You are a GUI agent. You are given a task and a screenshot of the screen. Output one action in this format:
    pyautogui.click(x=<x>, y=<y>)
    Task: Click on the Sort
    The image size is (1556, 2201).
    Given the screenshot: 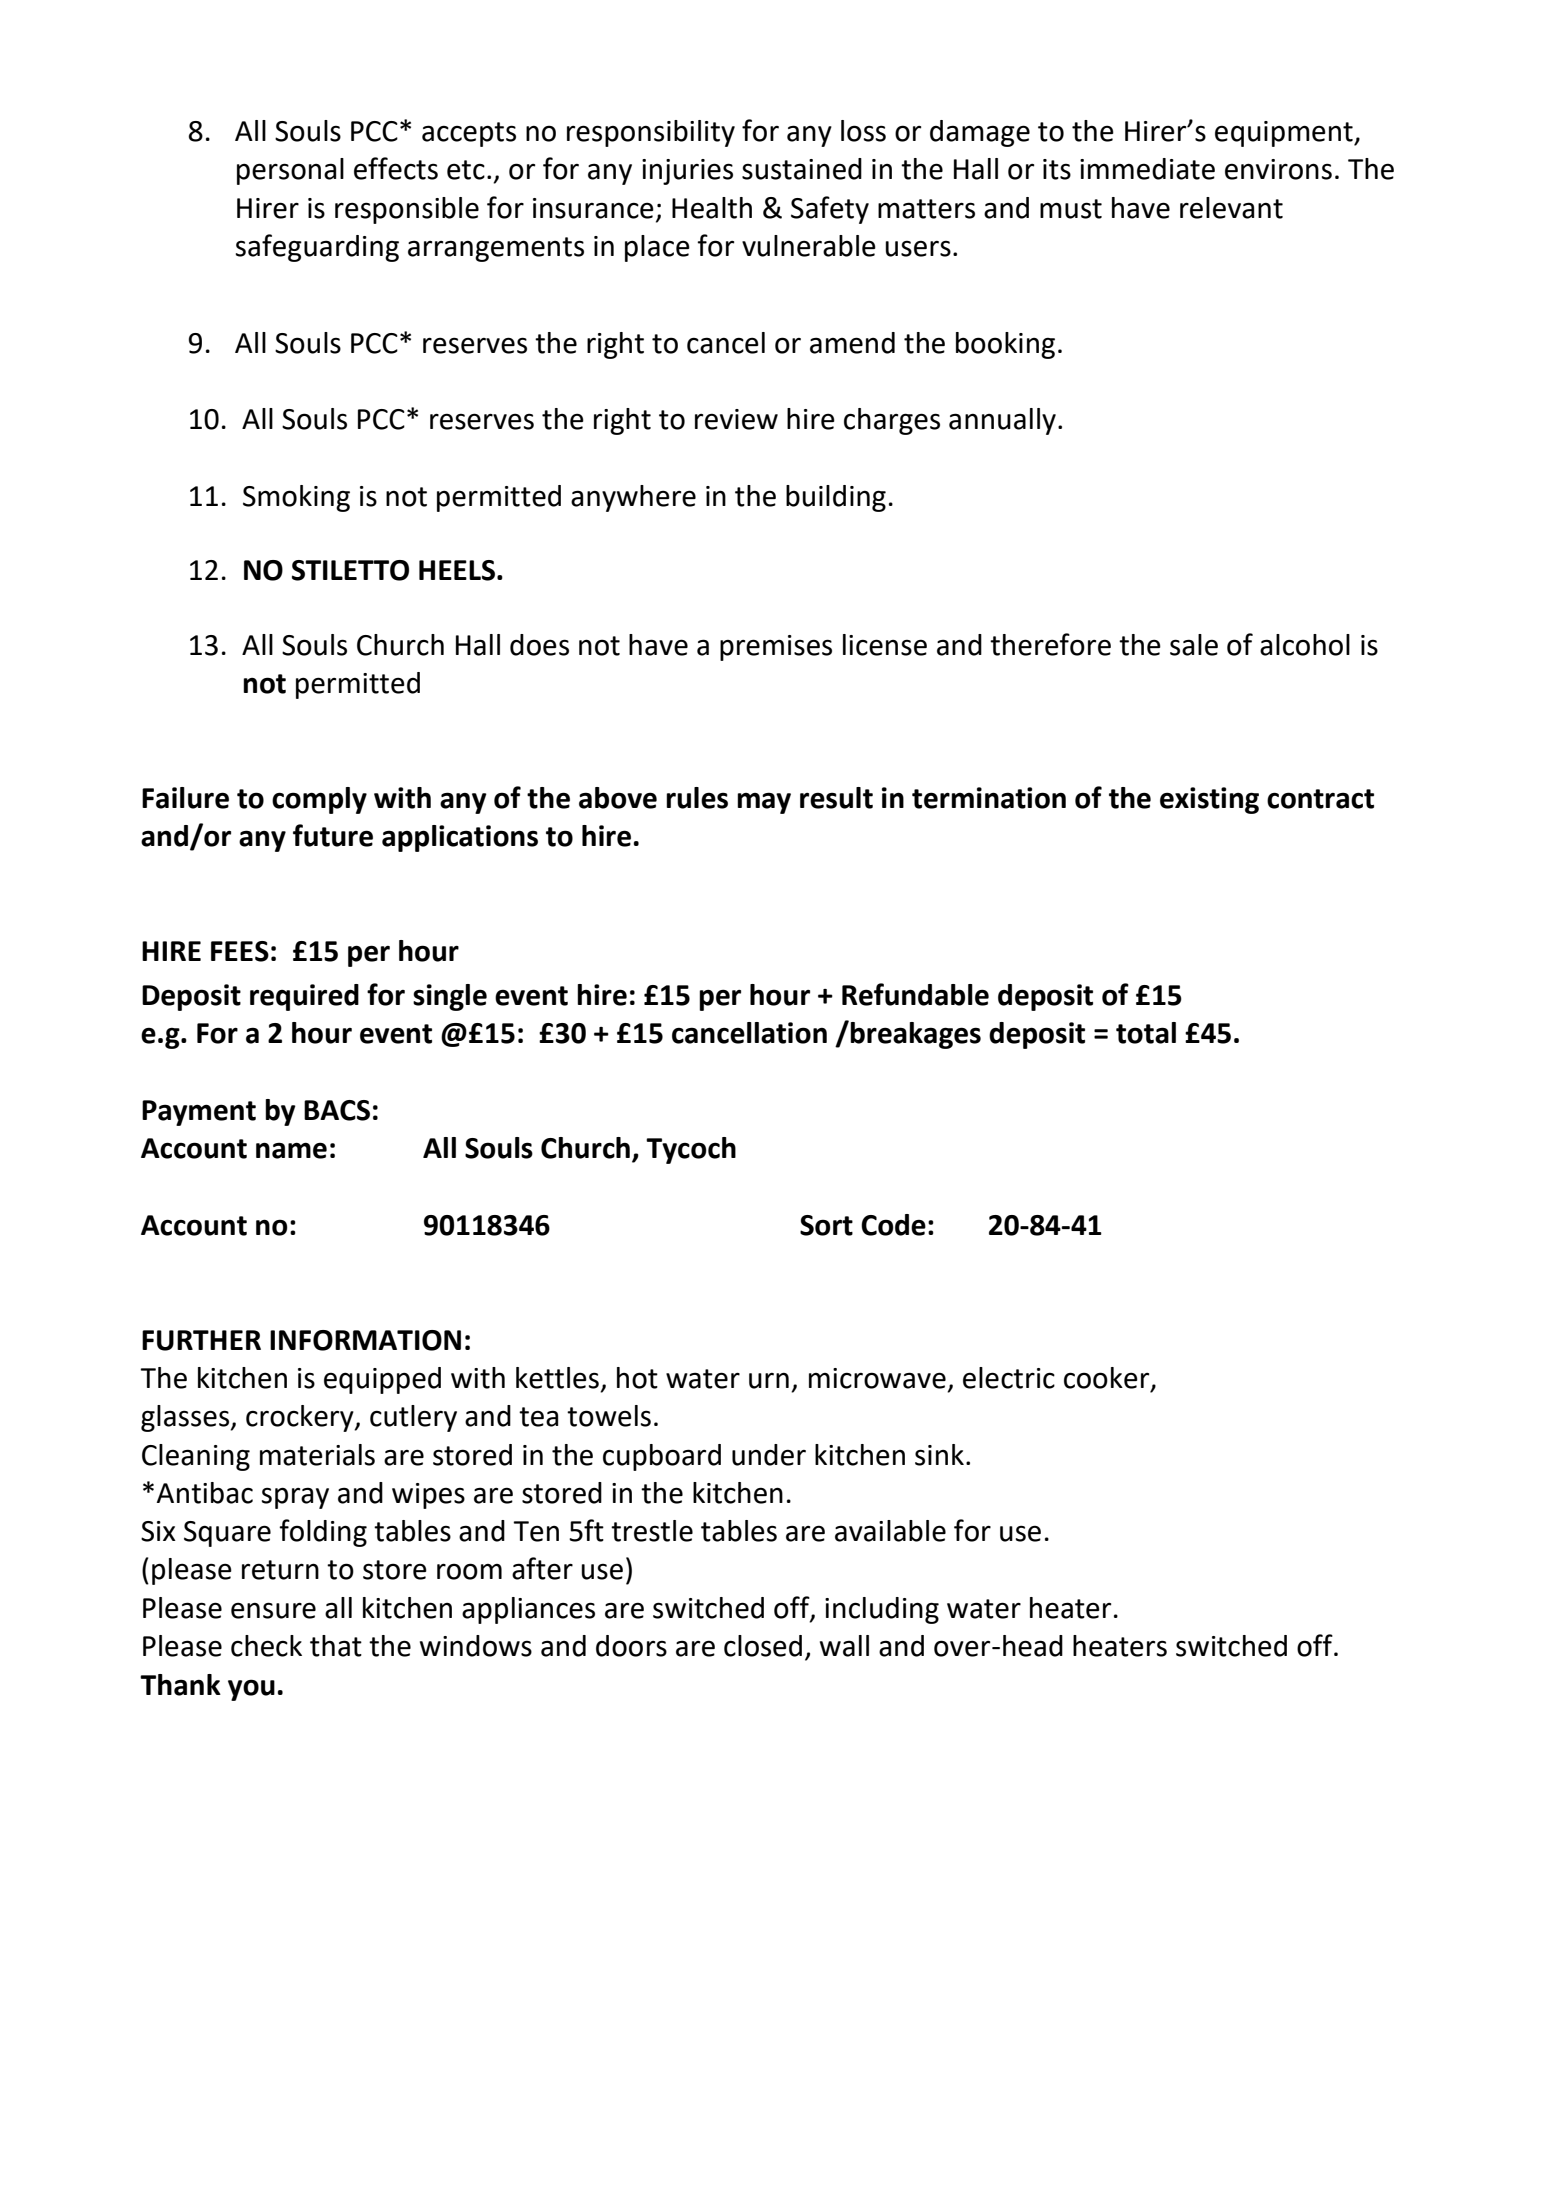 What is the action you would take?
    pyautogui.click(x=826, y=1225)
